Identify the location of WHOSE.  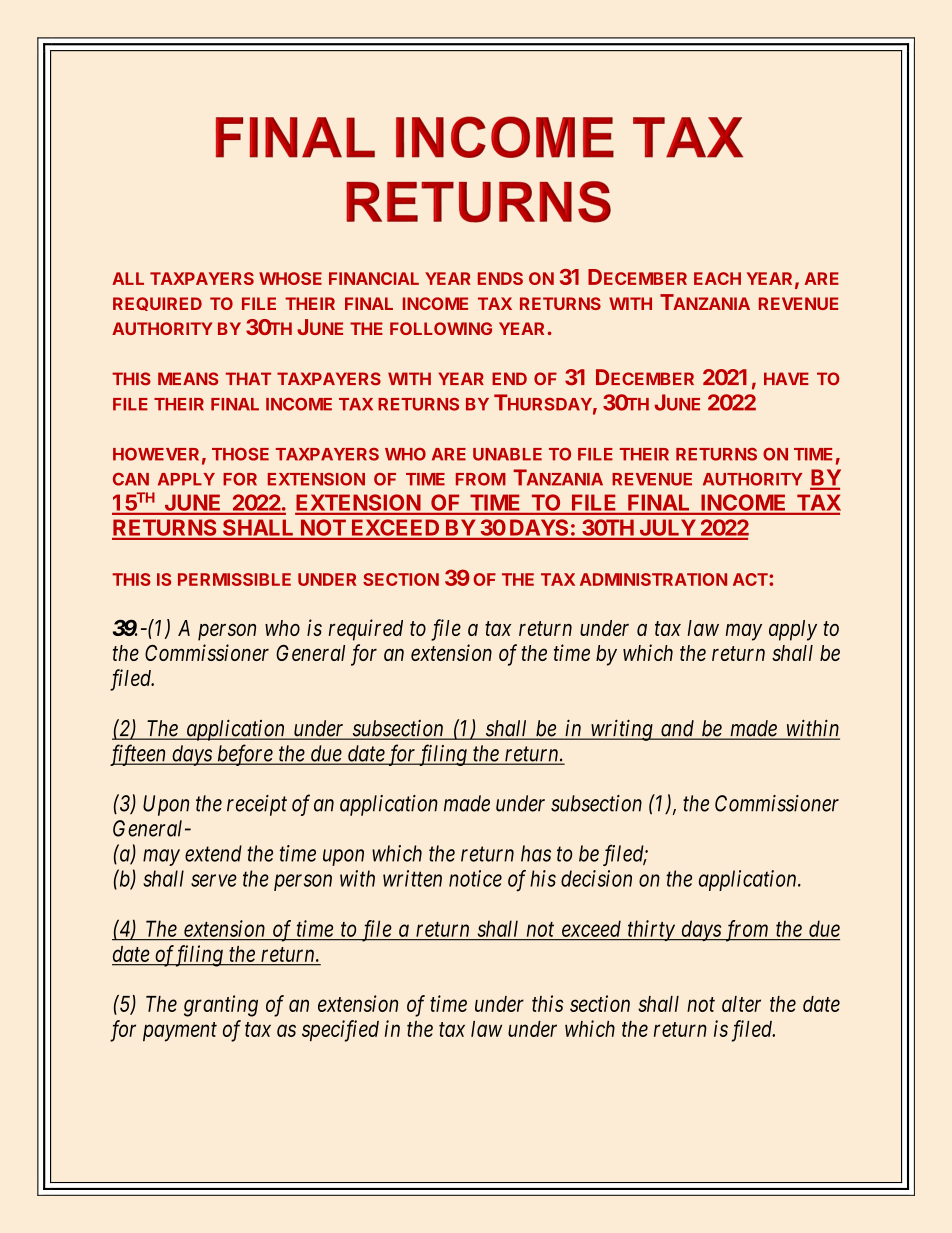
(290, 278).
